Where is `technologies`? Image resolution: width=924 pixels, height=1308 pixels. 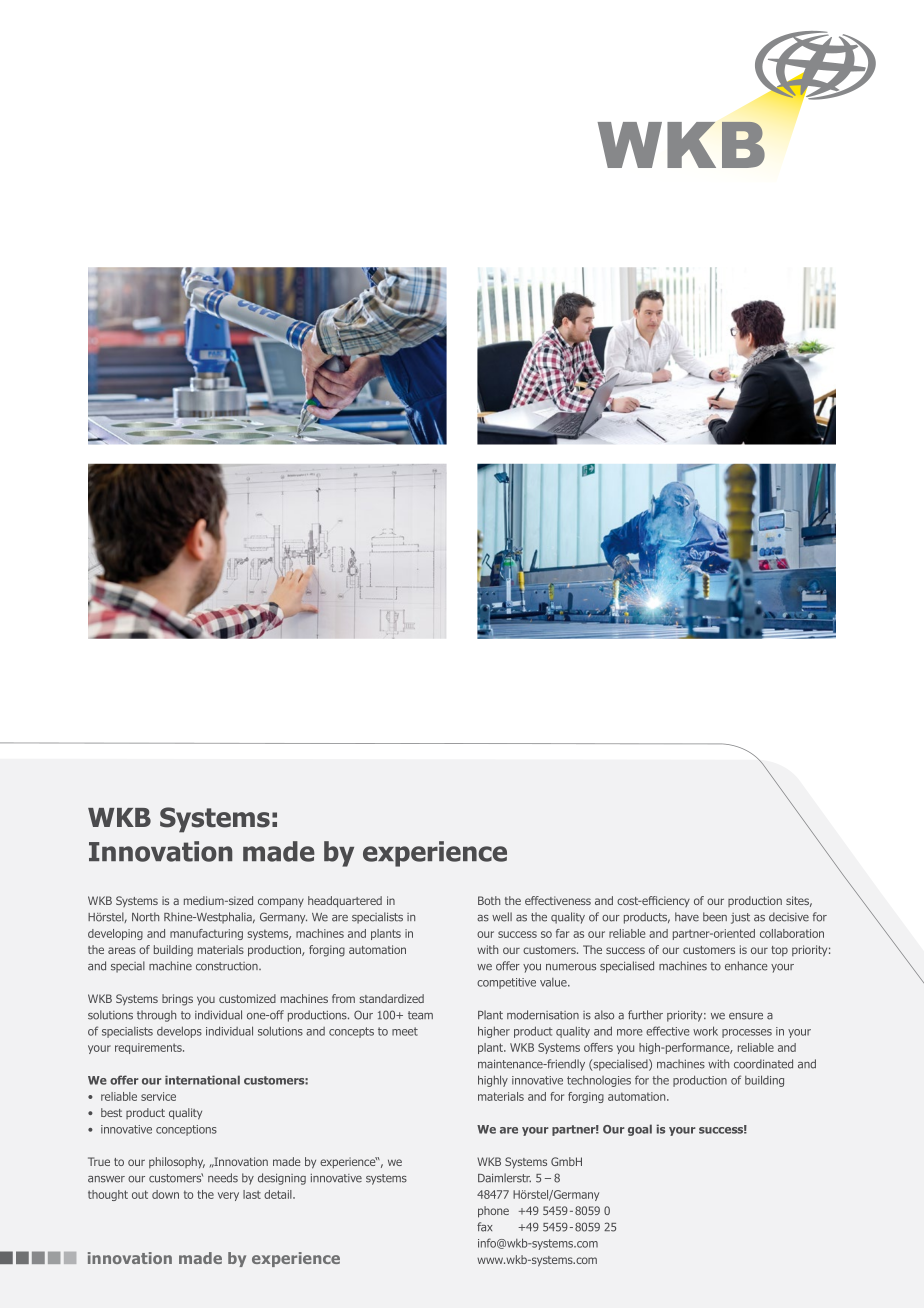 technologies is located at coordinates (599, 1081).
